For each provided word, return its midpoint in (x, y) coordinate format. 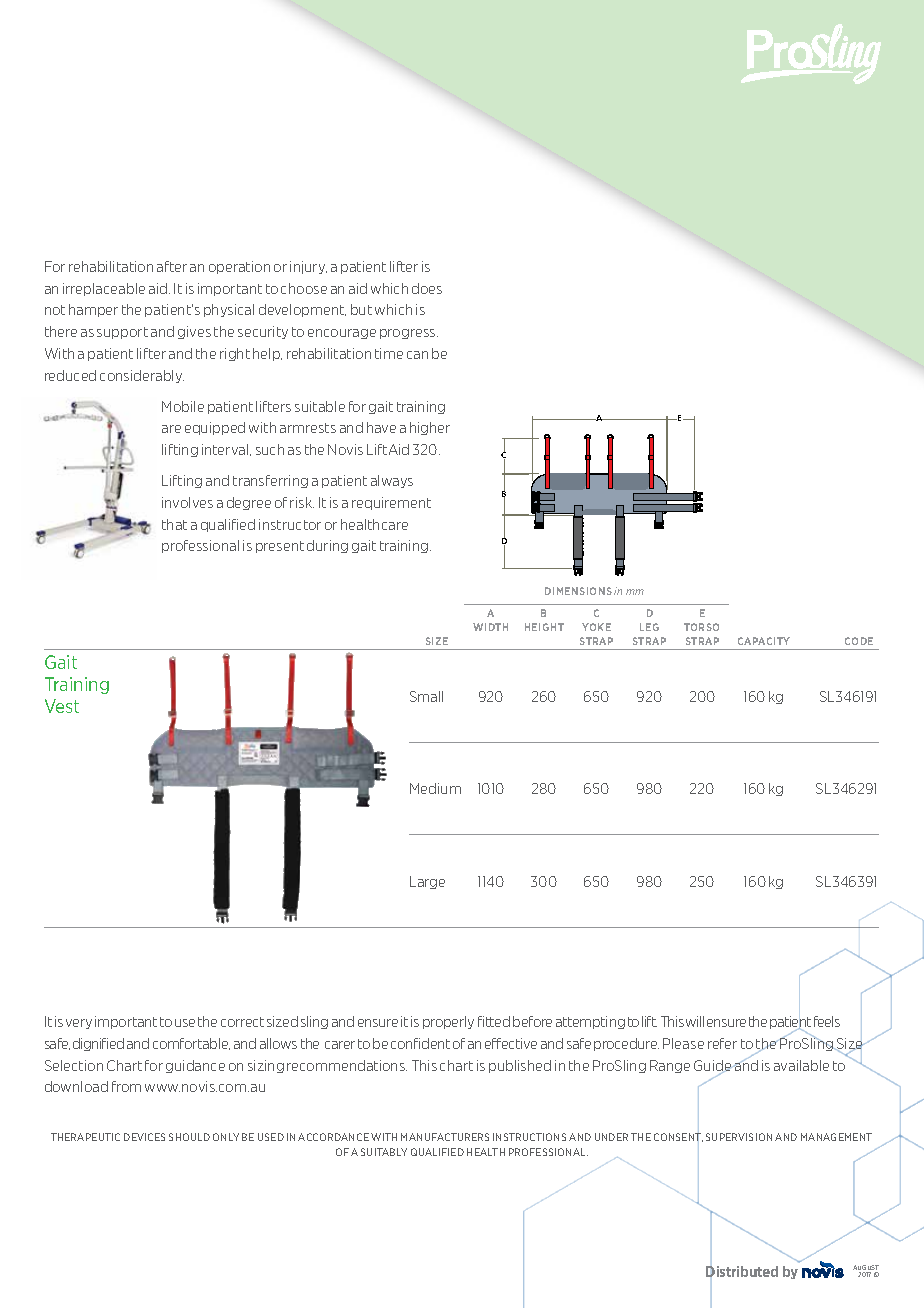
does (427, 288)
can (417, 355)
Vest (62, 706)
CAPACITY (764, 641)
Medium (435, 788)
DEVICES (144, 1137)
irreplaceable (104, 289)
